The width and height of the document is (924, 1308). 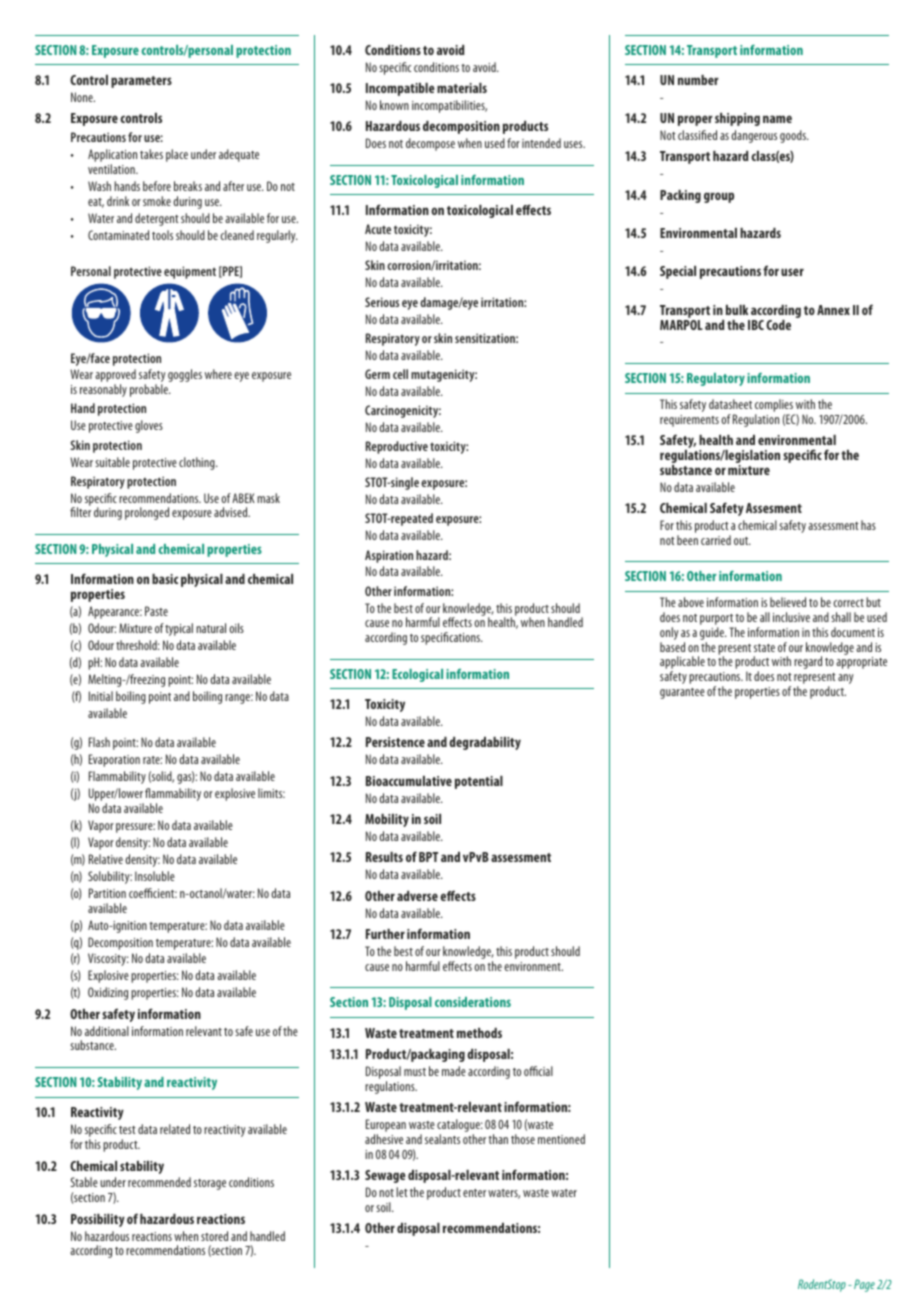 What do you see at coordinates (473, 1002) in the document?
I see `considerations` at bounding box center [473, 1002].
